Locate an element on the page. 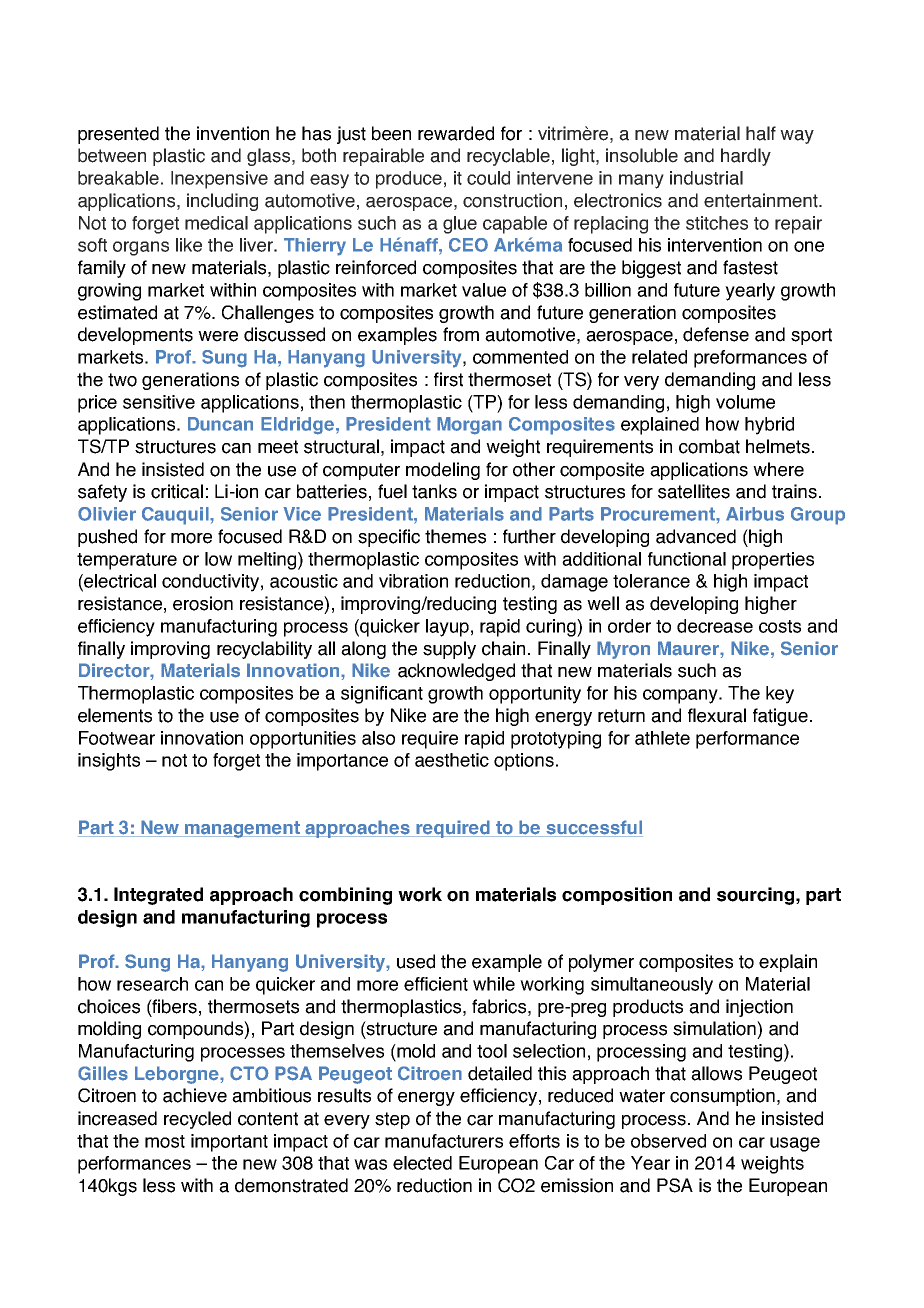 The height and width of the page is (1308, 924). decrease is located at coordinates (715, 626).
